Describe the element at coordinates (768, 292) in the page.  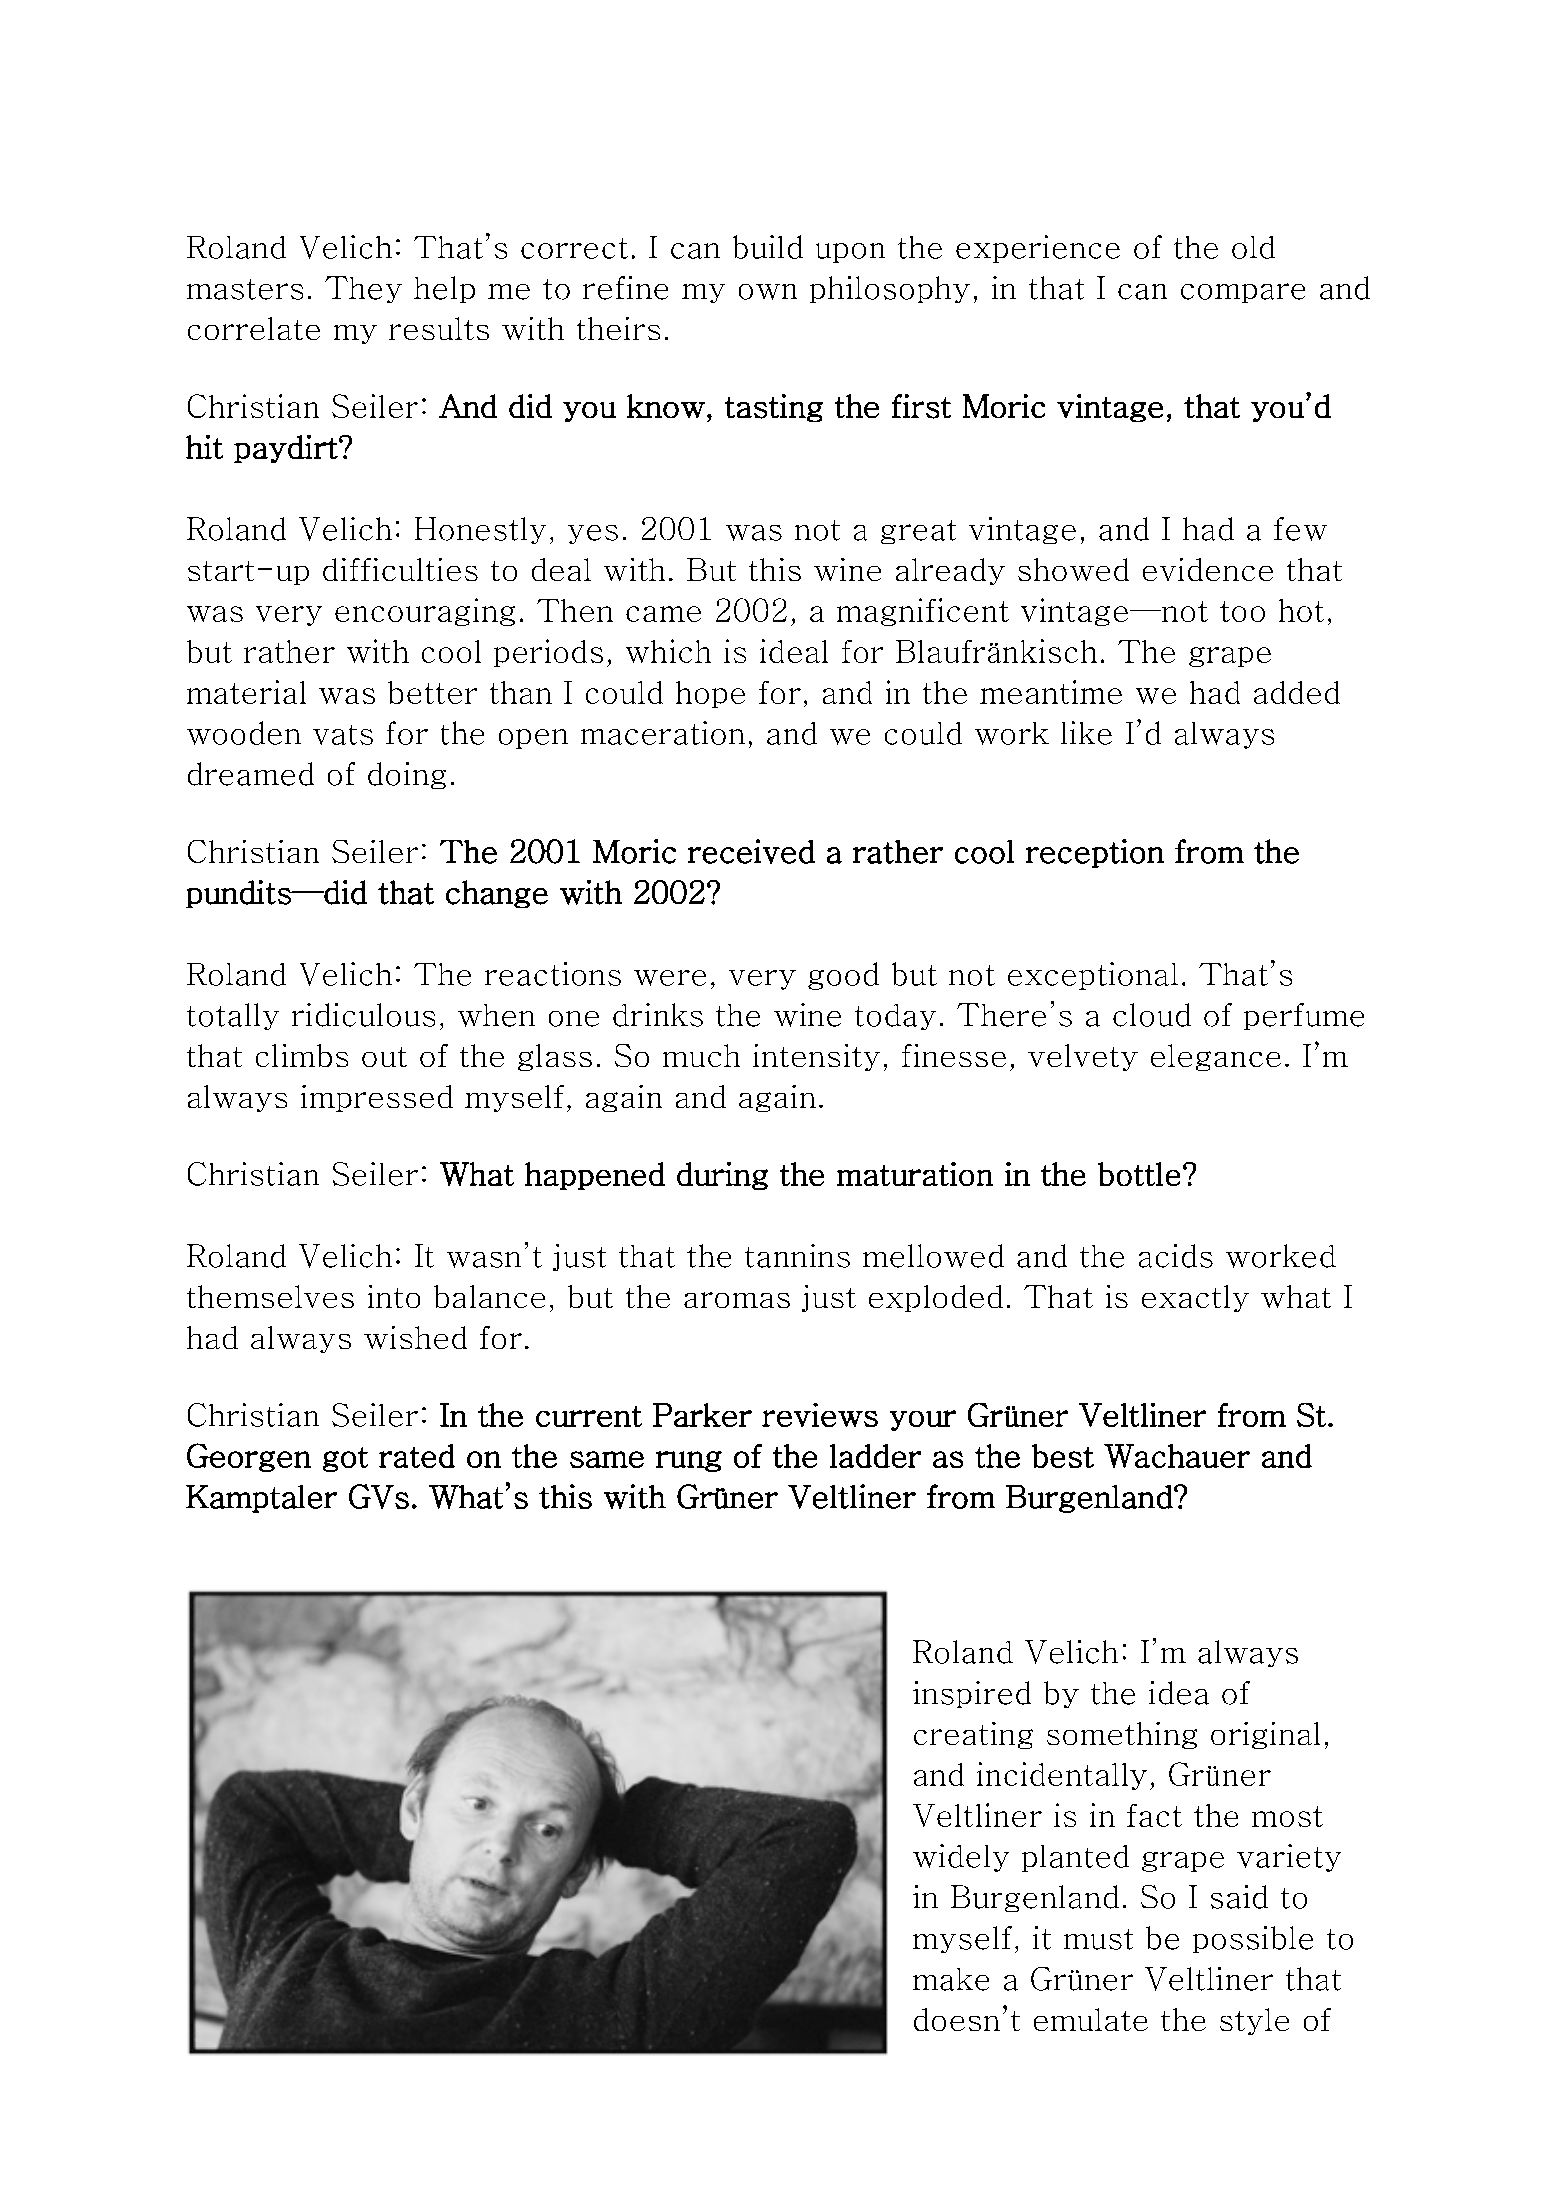
I see `own` at that location.
